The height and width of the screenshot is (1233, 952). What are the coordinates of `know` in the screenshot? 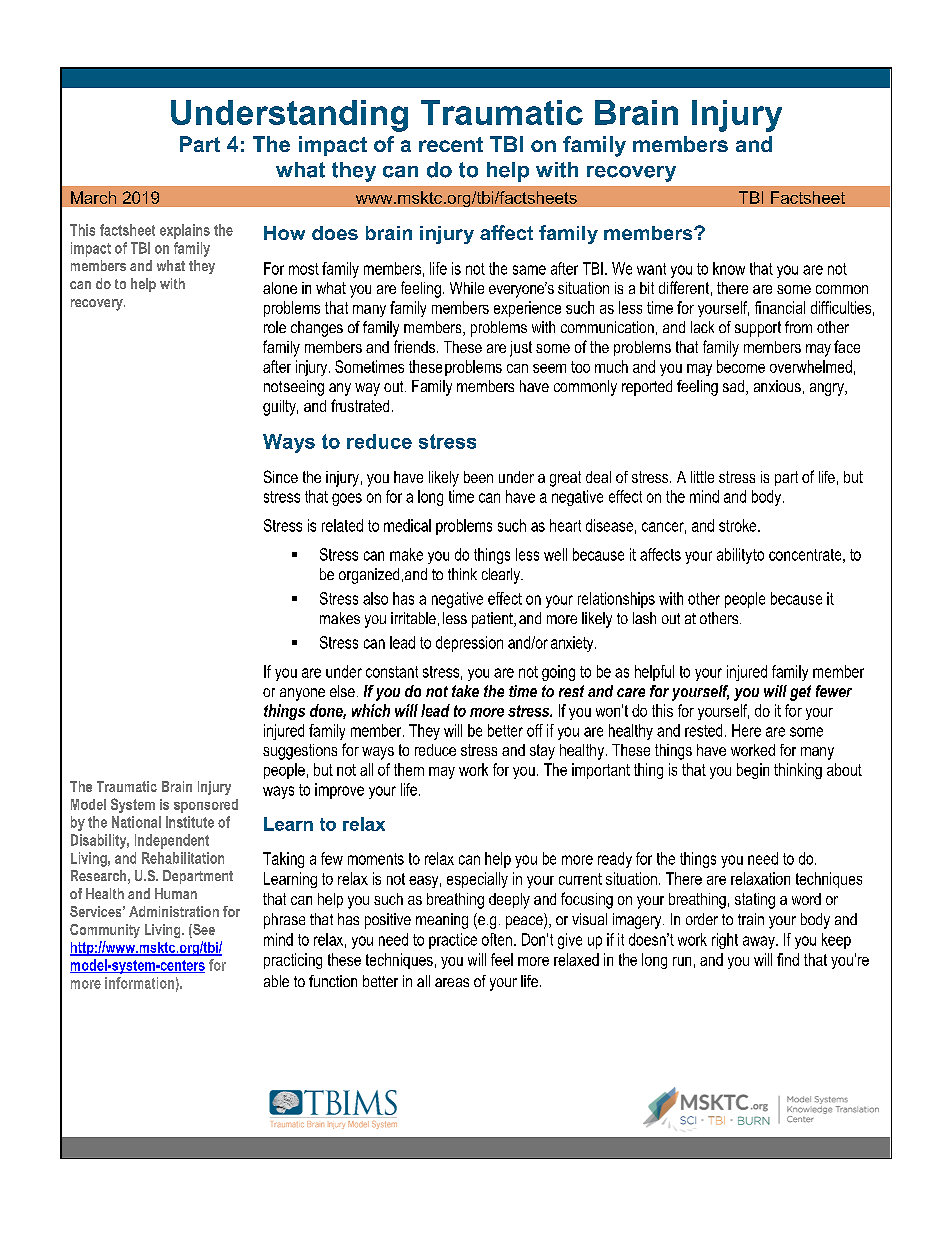 It's located at (729, 268).
